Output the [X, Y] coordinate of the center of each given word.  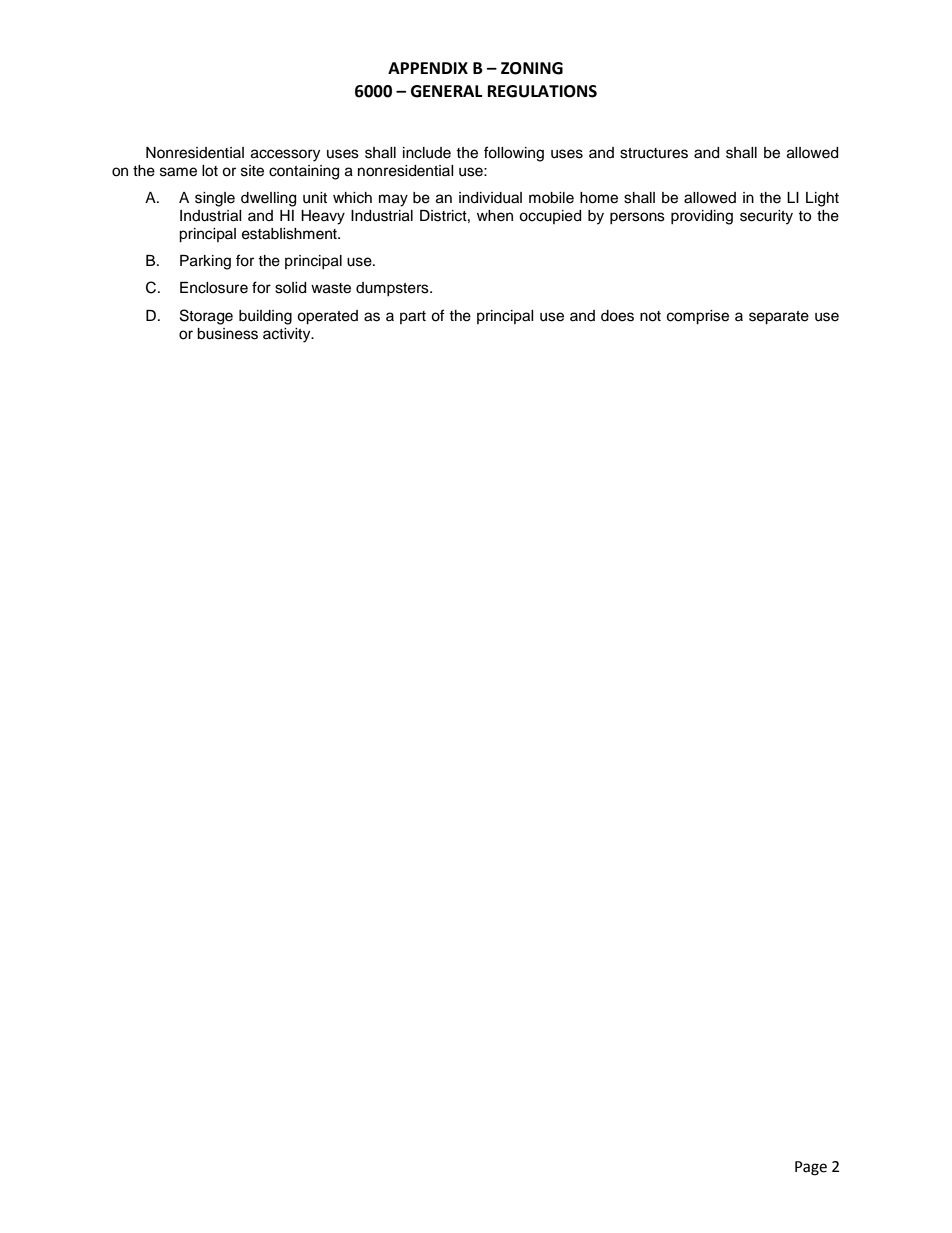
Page [811, 1168]
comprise [698, 317]
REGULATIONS [542, 91]
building [265, 317]
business [227, 334]
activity [288, 335]
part [413, 317]
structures [654, 153]
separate [779, 318]
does [617, 316]
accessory [285, 155]
